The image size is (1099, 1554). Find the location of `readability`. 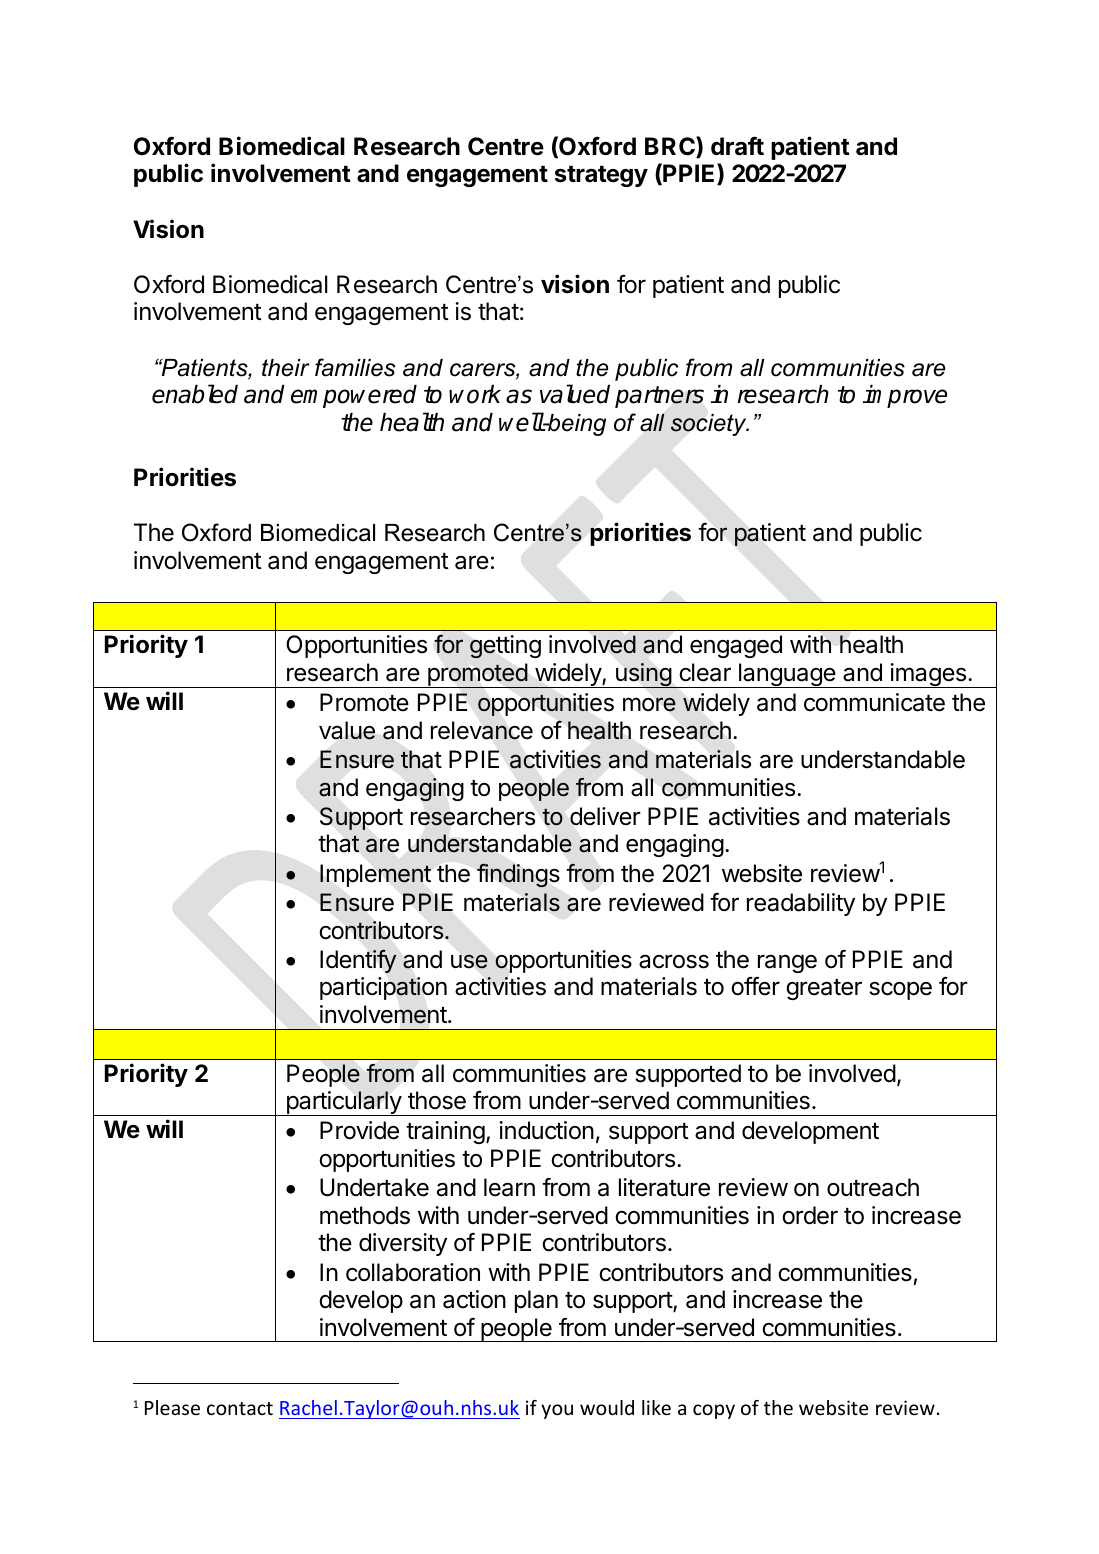

readability is located at coordinates (801, 904).
